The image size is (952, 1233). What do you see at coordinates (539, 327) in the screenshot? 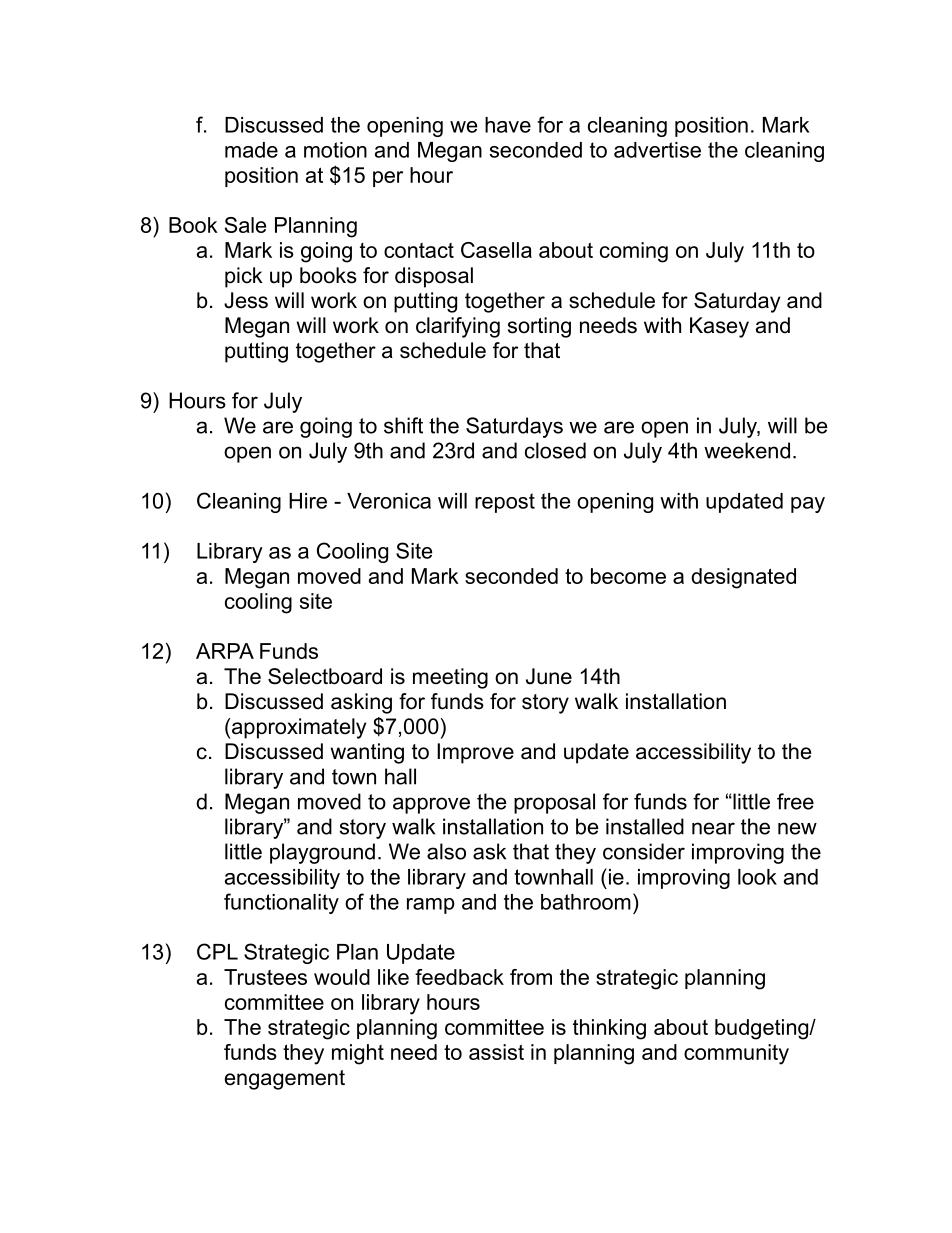
I see `sorting` at bounding box center [539, 327].
